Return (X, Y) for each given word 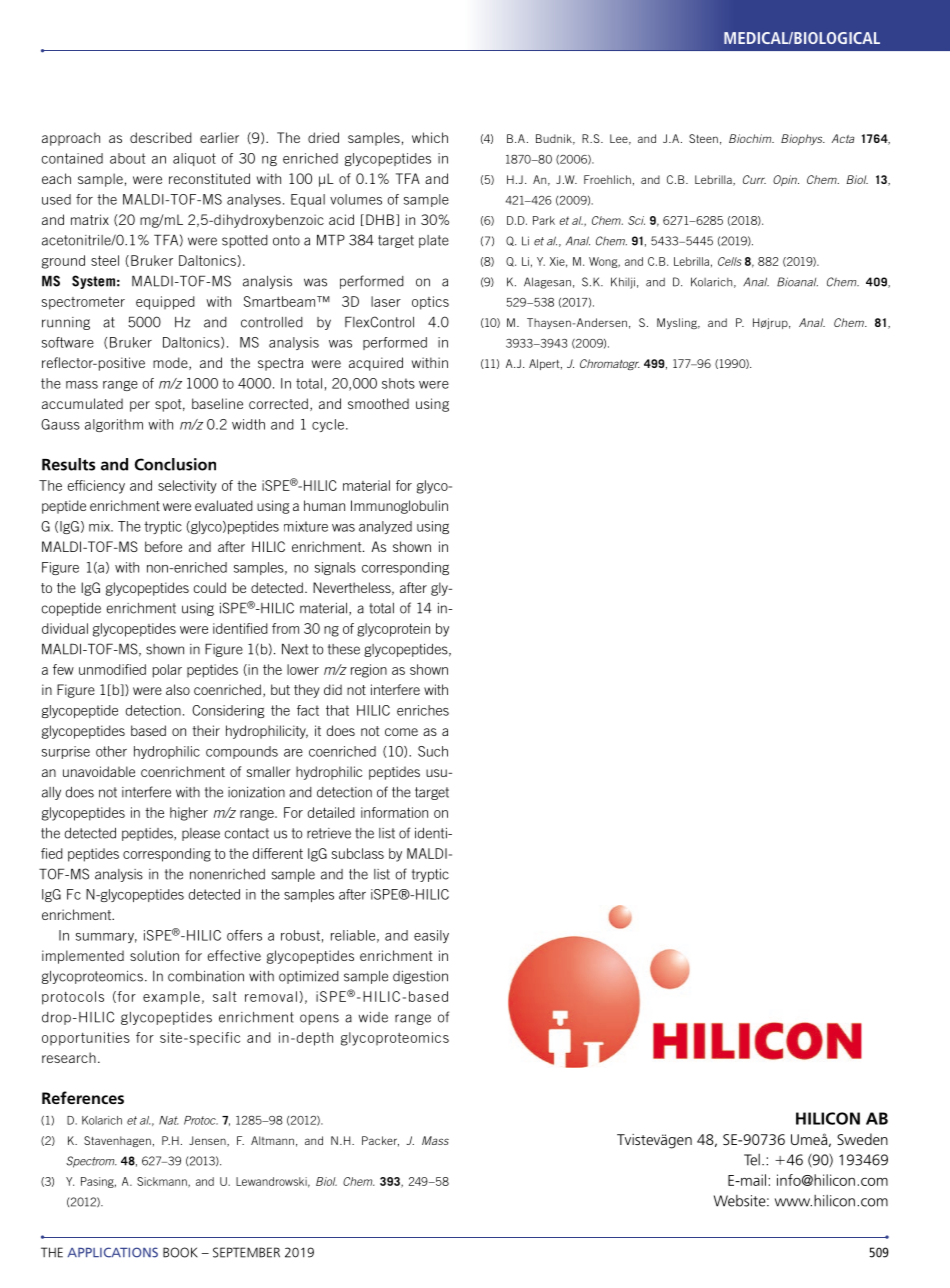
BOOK (180, 1252)
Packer (380, 1141)
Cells (730, 261)
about (128, 158)
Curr (754, 179)
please (201, 834)
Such (433, 751)
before (163, 546)
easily (431, 936)
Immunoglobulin (399, 507)
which (430, 137)
